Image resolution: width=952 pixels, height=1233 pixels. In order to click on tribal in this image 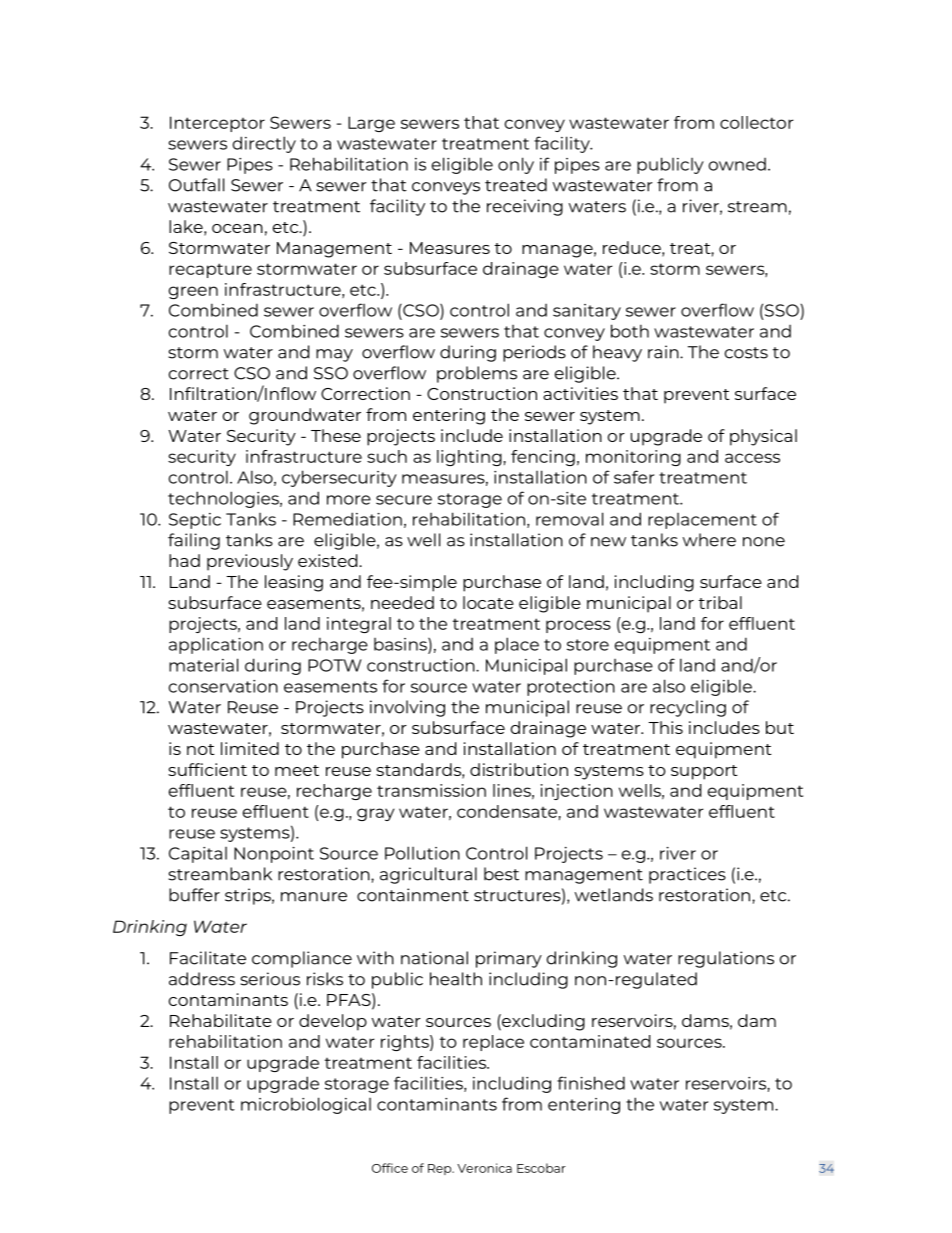, I will do `click(720, 602)`.
